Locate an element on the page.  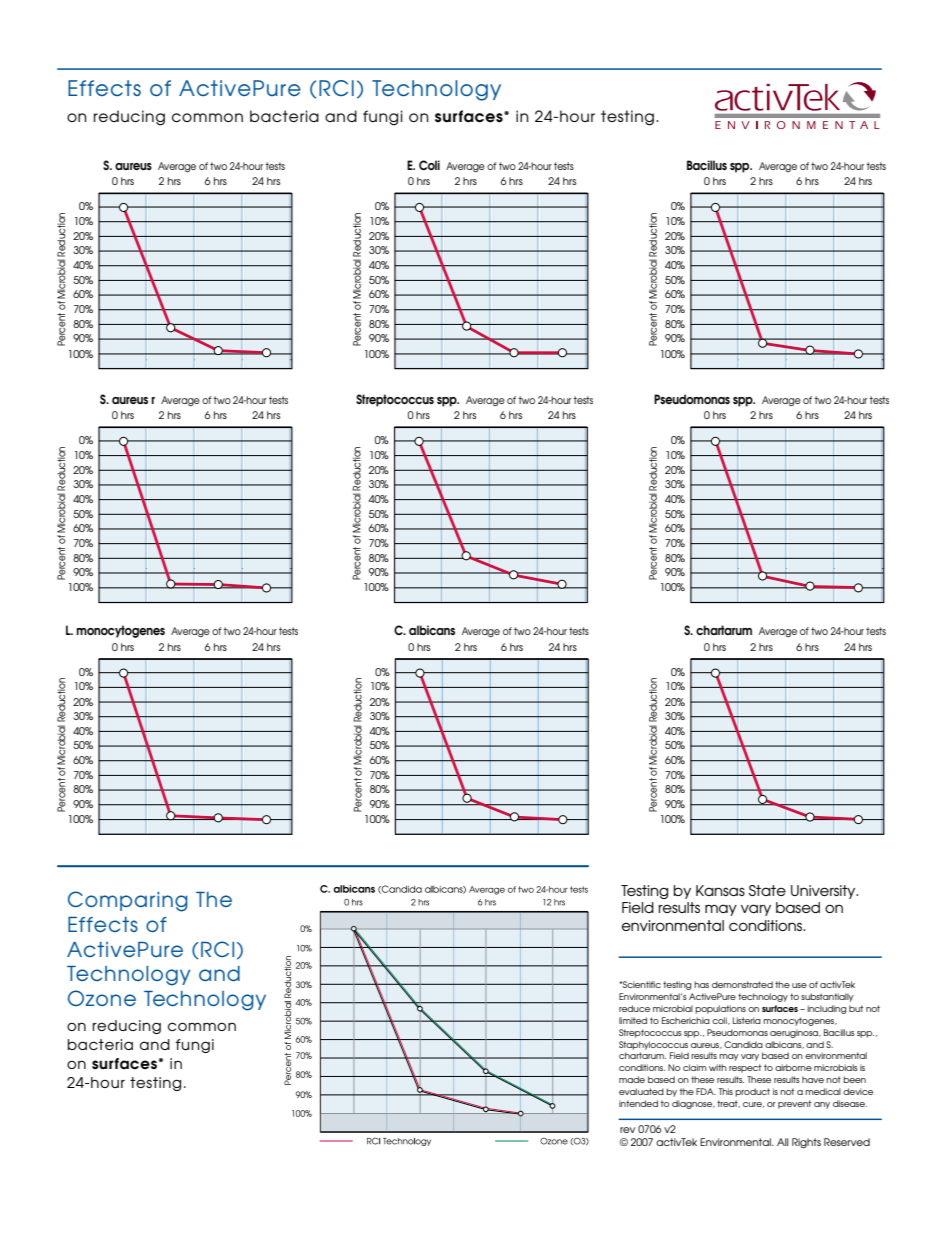
State is located at coordinates (767, 890).
